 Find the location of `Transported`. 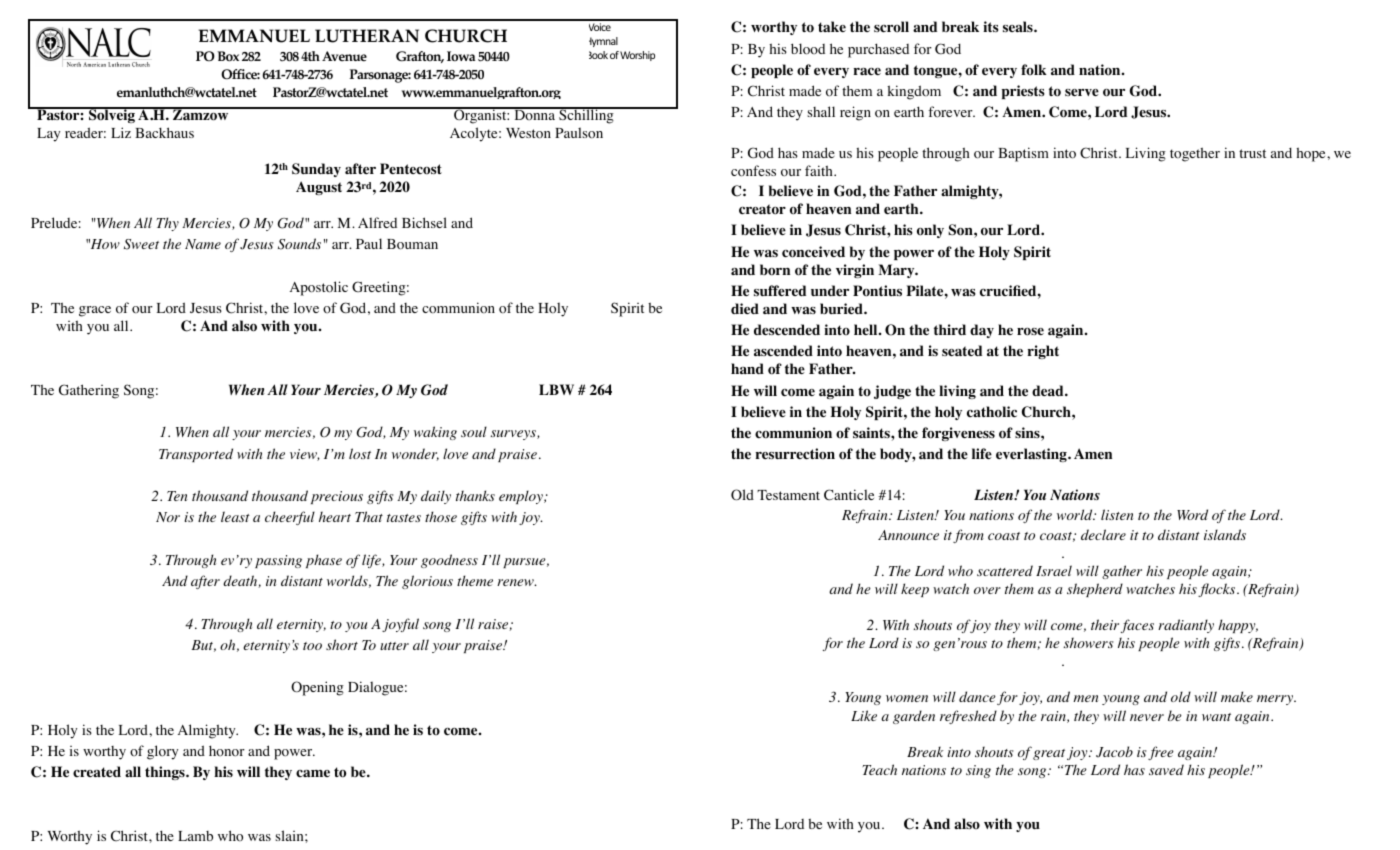

Transported is located at coordinates (196, 455).
